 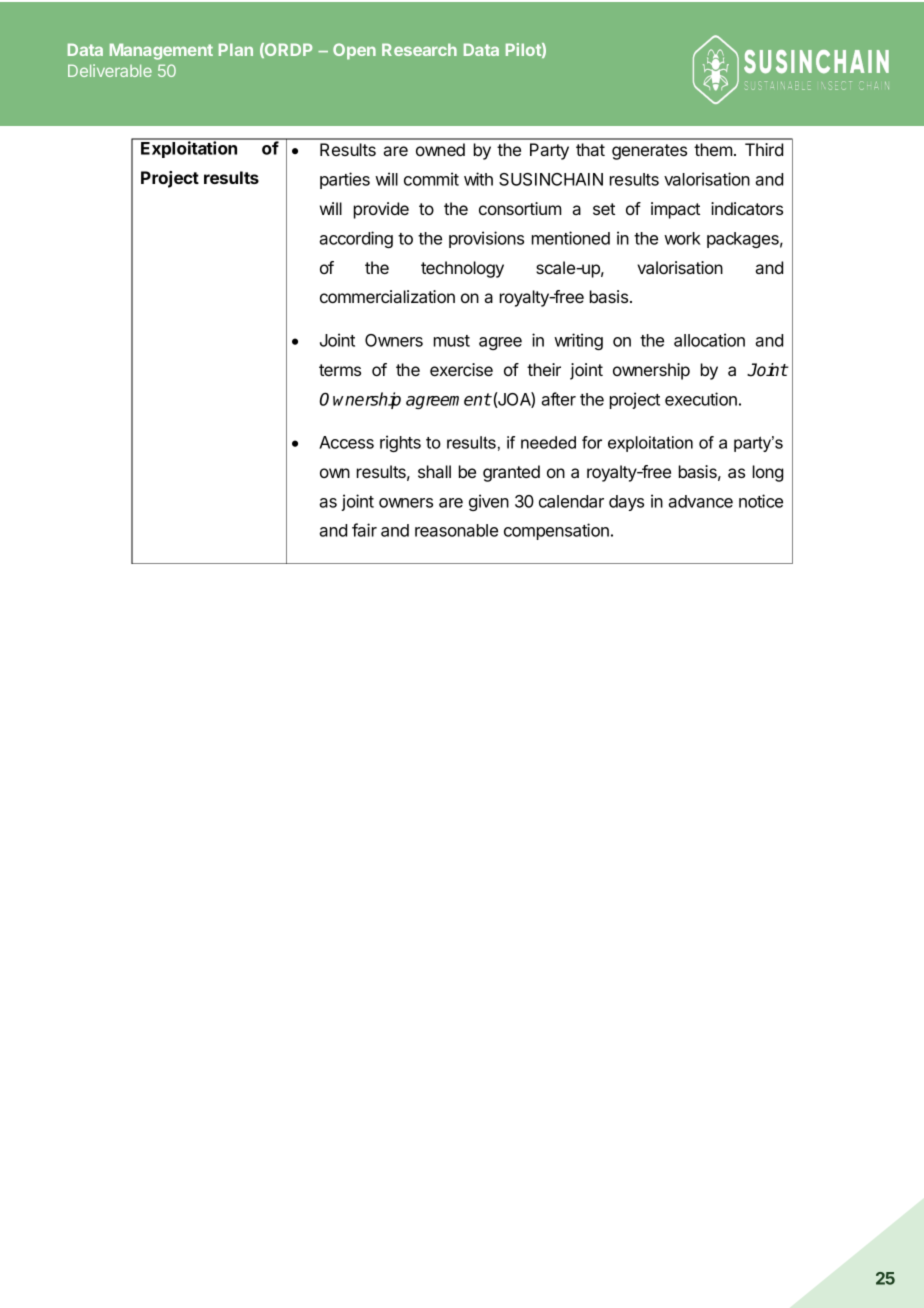 I want to click on Management, so click(x=161, y=51).
